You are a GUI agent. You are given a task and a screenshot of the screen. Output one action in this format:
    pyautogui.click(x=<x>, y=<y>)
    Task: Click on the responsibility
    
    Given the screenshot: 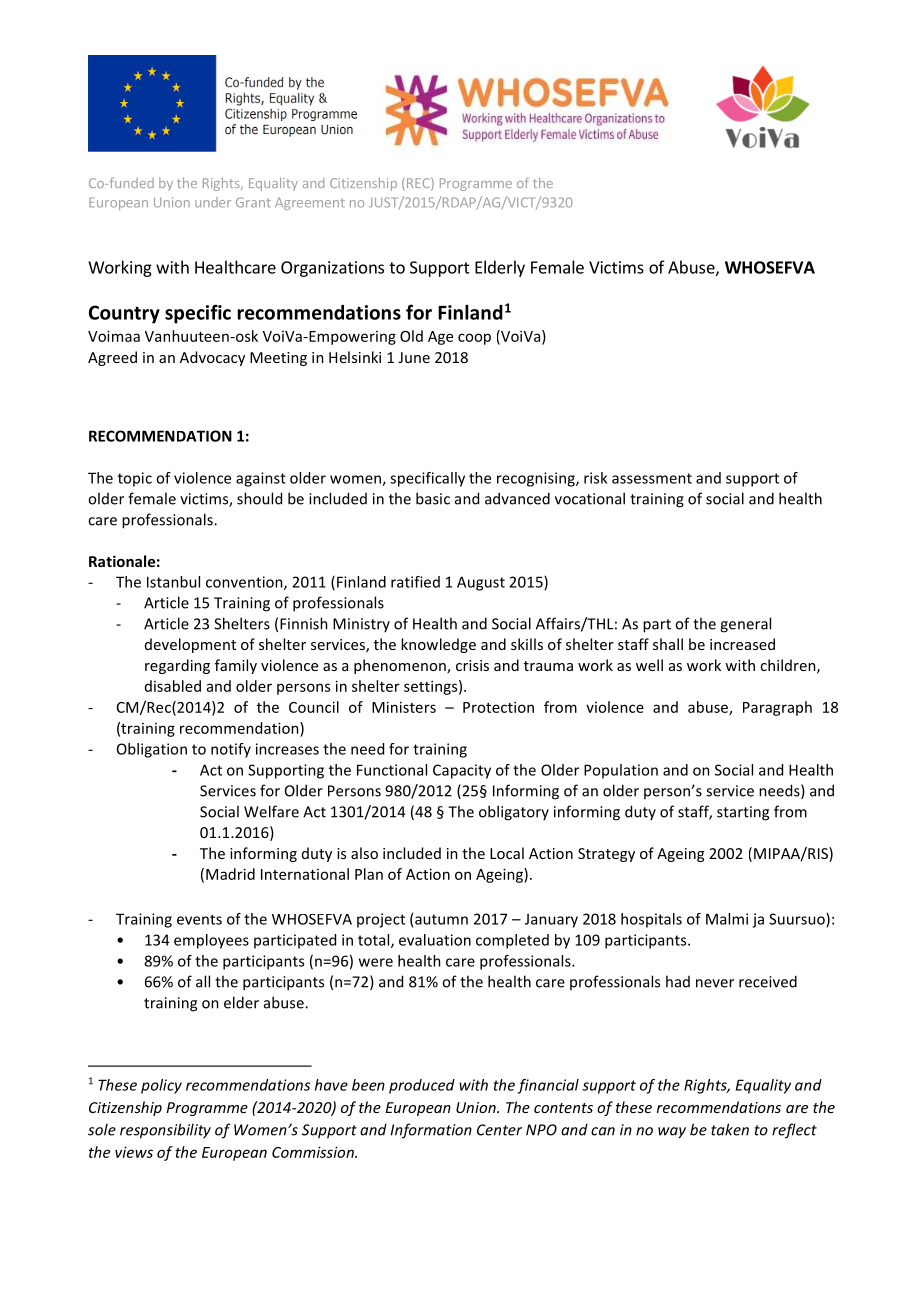 What is the action you would take?
    pyautogui.click(x=165, y=1131)
